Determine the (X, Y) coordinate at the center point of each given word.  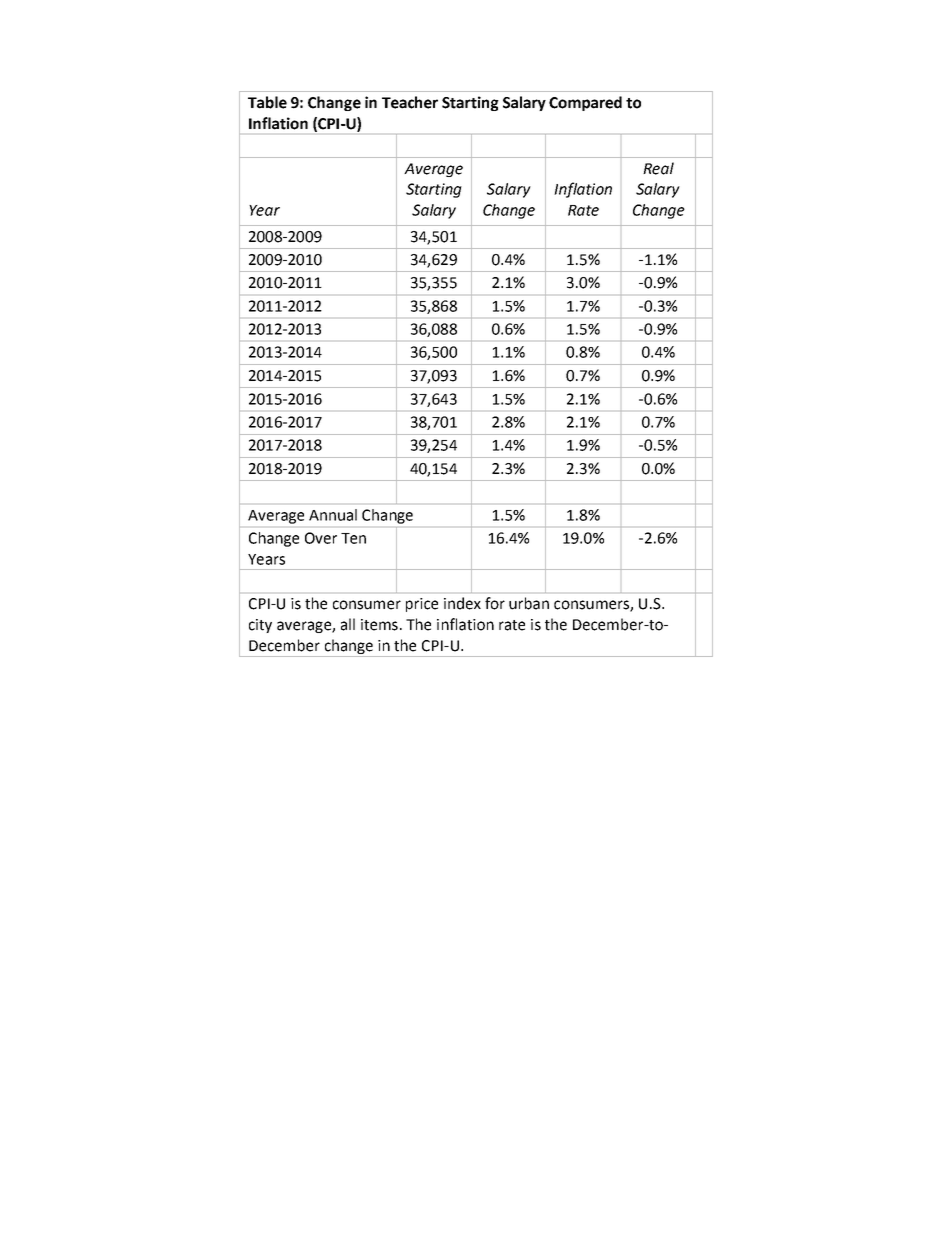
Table (267, 102)
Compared (585, 103)
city (260, 626)
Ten (353, 538)
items (379, 625)
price (422, 605)
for (495, 603)
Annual (333, 515)
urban (529, 603)
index (462, 603)
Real (658, 168)
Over (321, 538)
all (348, 624)
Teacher (410, 102)
